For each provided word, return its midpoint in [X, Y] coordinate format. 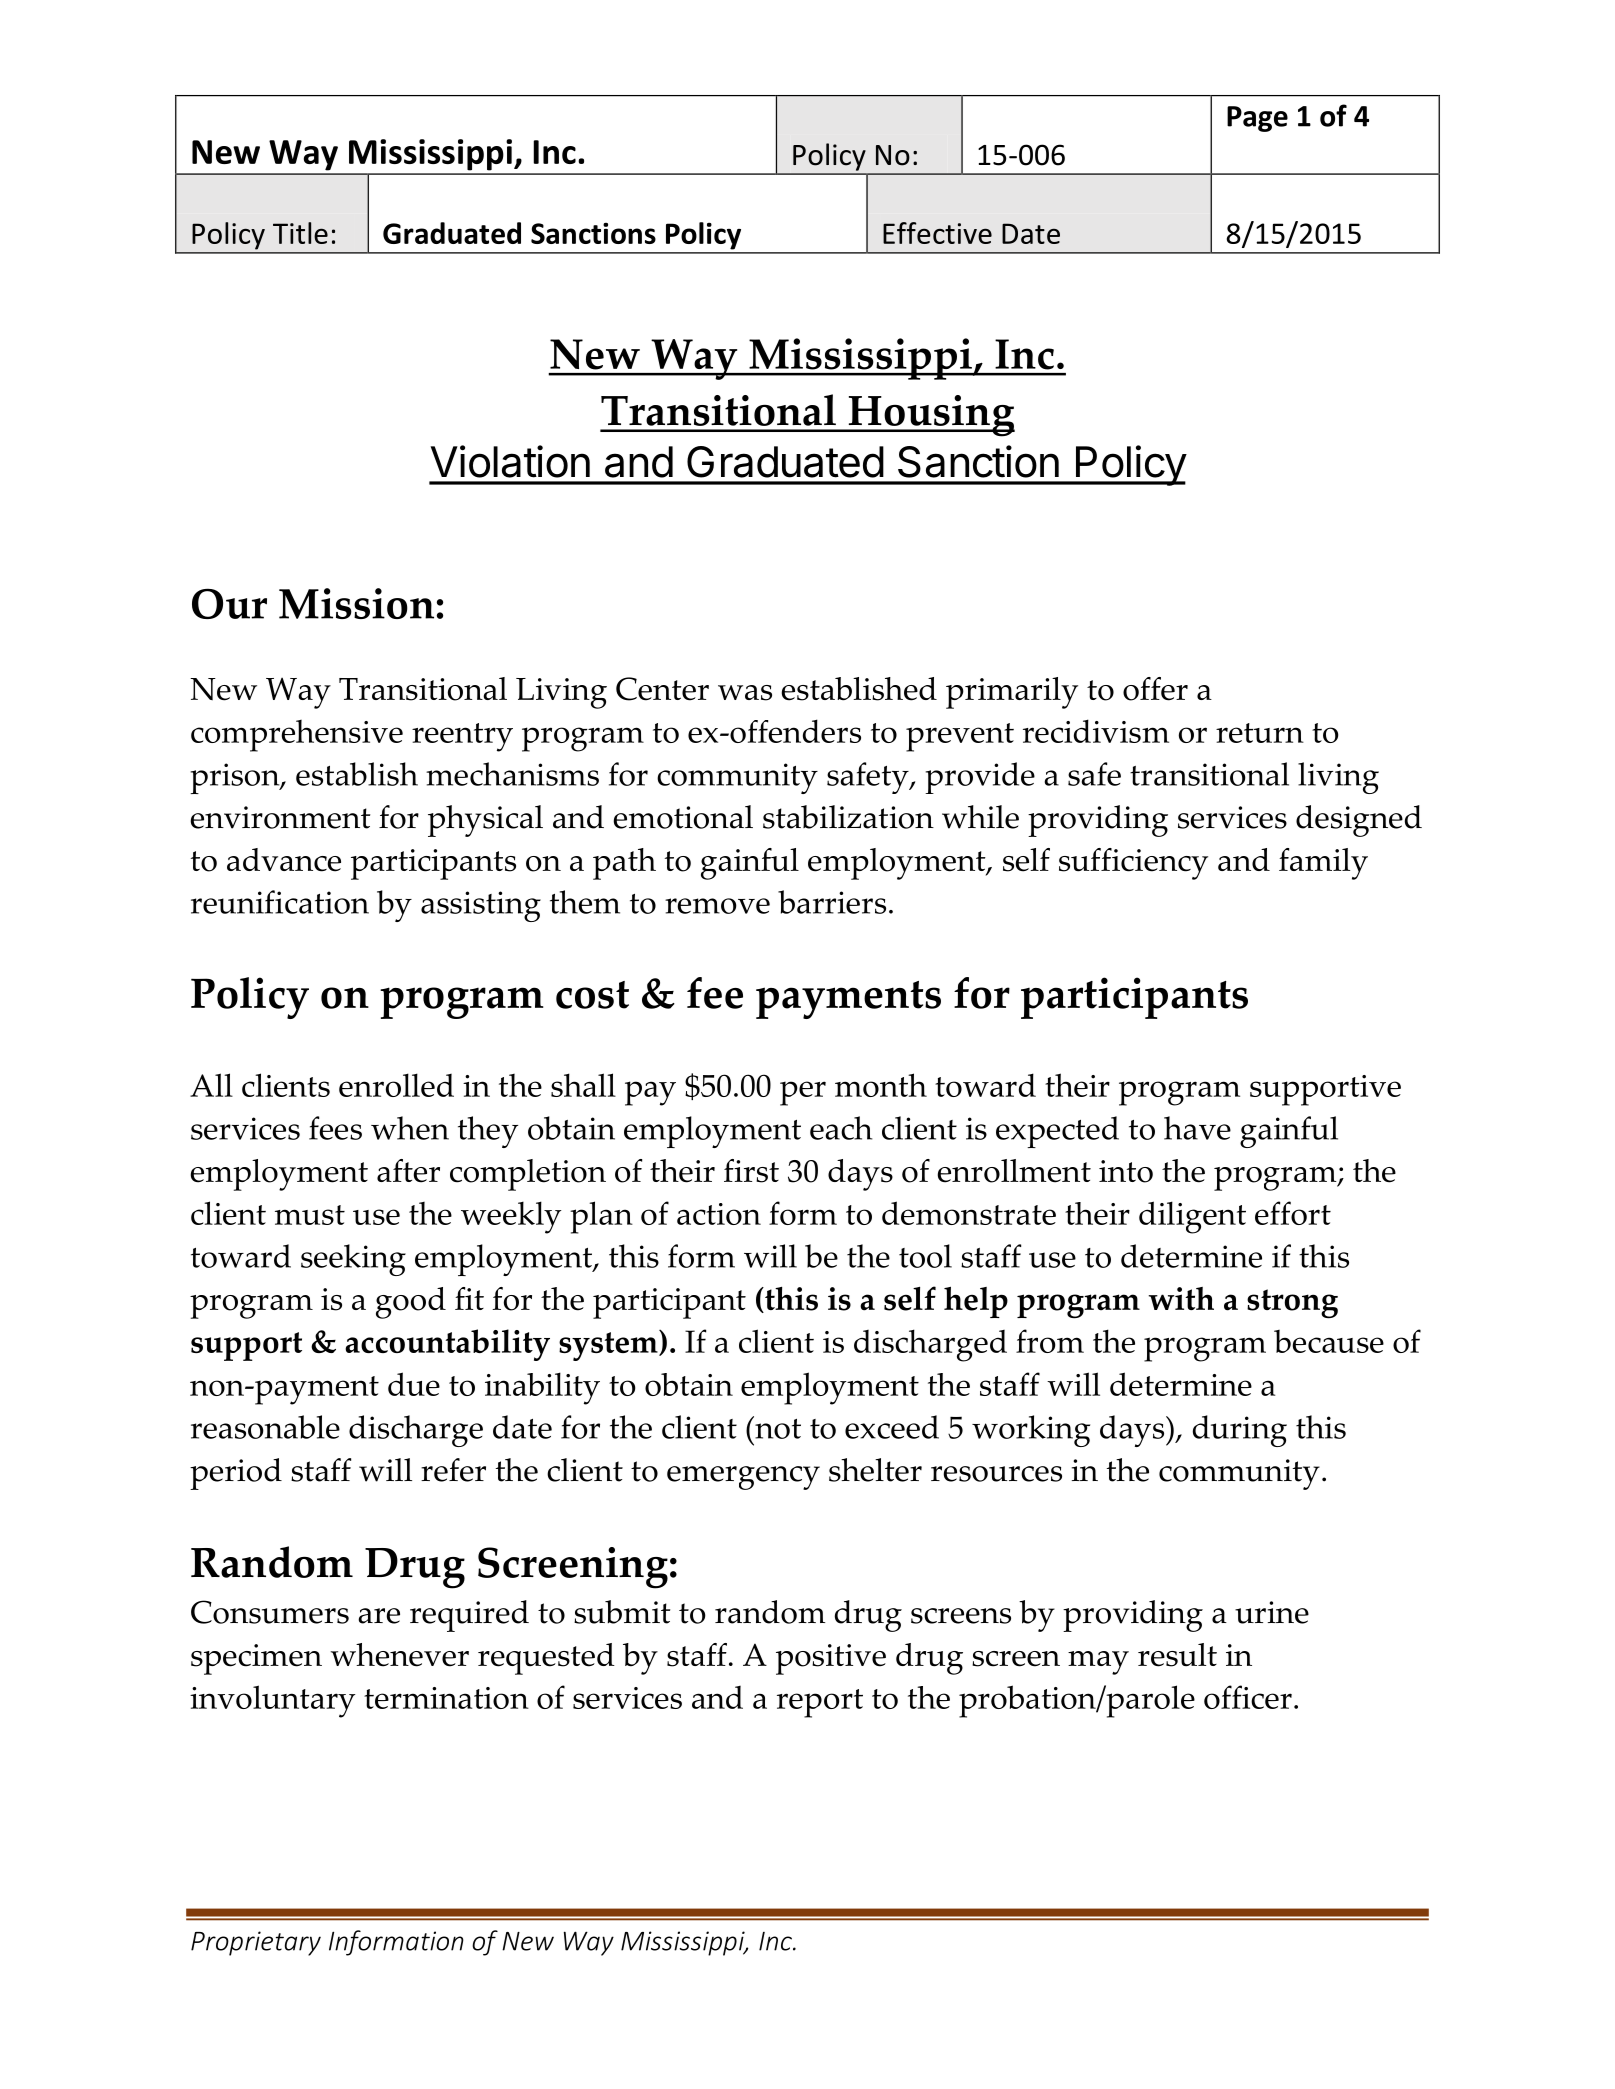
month [881, 1085]
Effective [937, 233]
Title [300, 233]
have [1197, 1128]
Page [1257, 119]
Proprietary [256, 1943]
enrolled [396, 1085]
